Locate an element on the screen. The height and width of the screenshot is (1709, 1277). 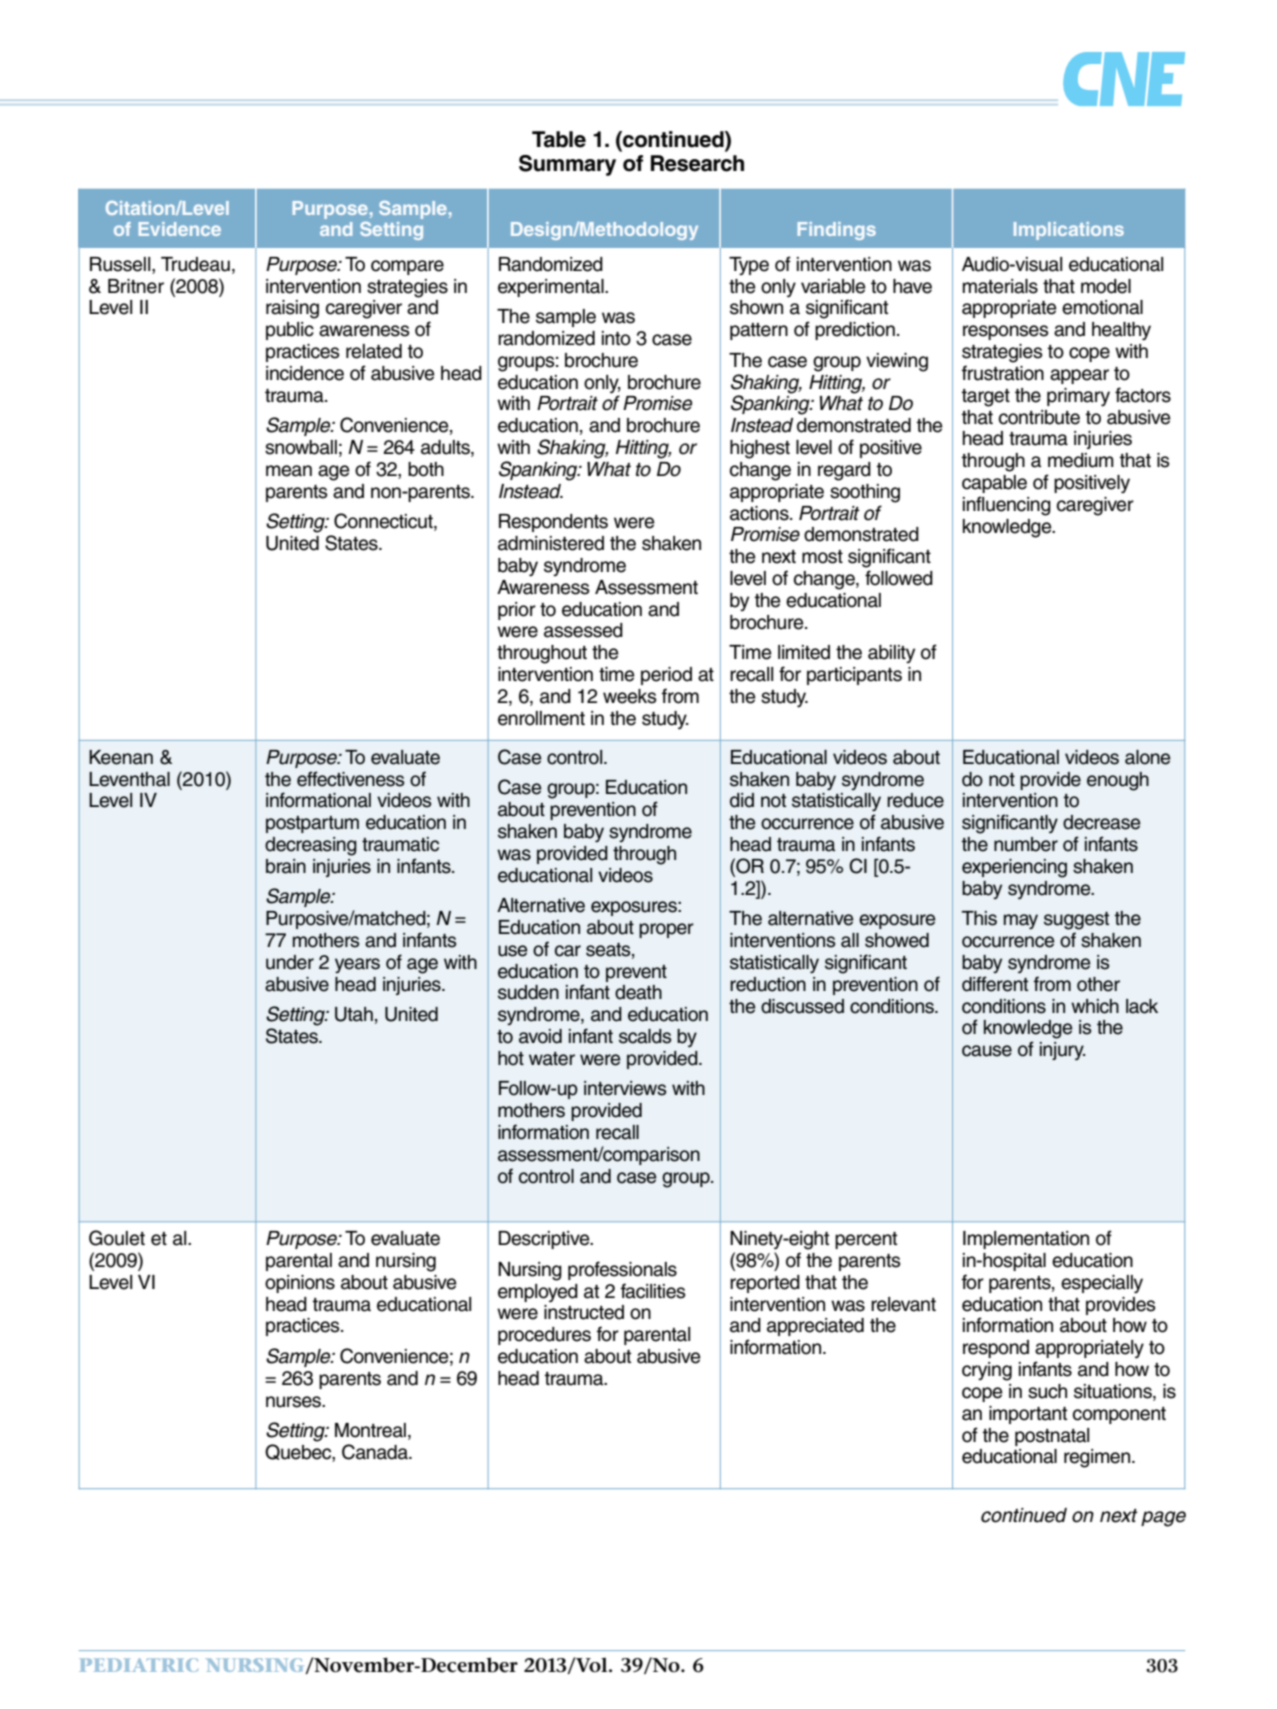
Research is located at coordinates (697, 163).
